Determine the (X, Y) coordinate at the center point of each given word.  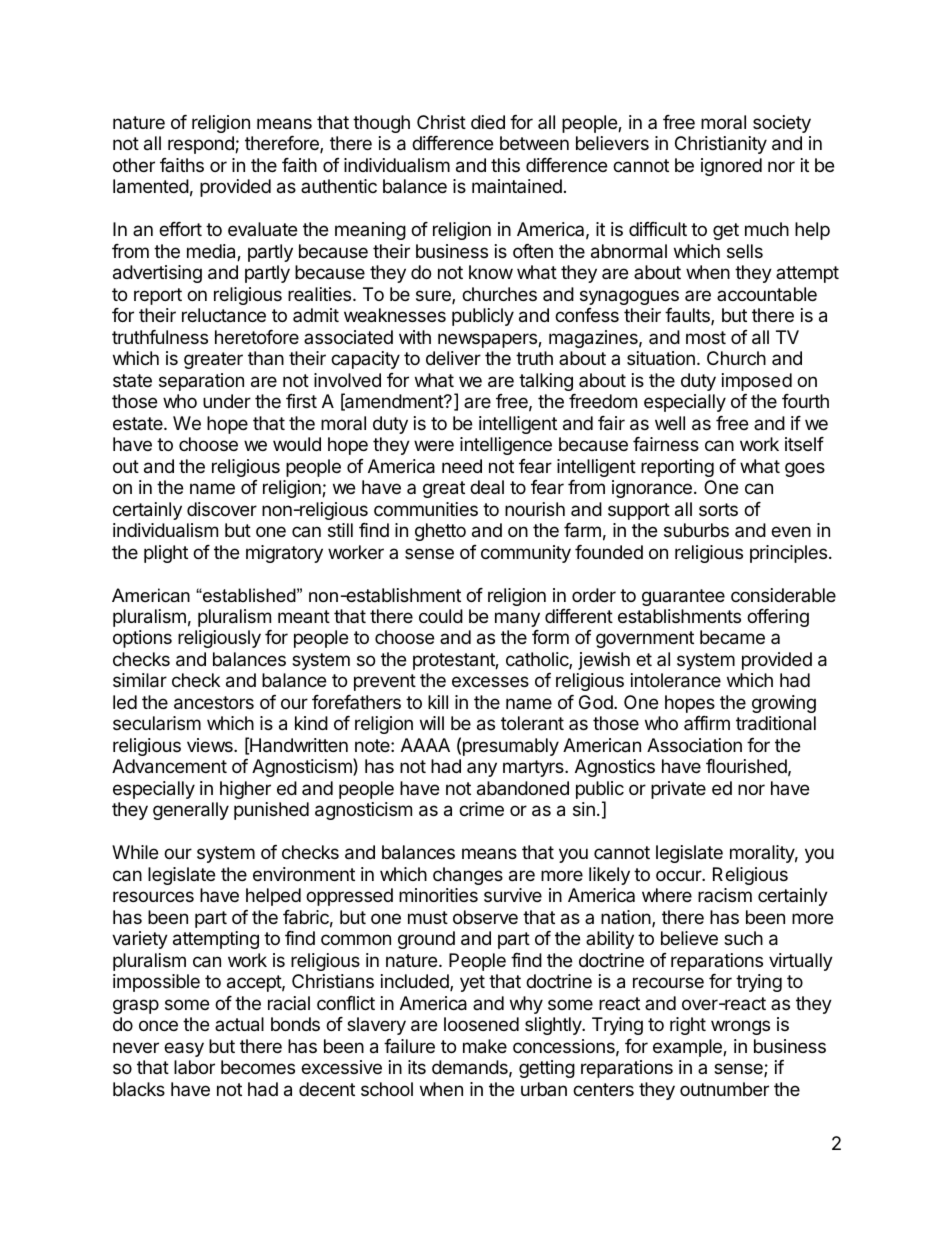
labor (194, 1067)
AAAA (425, 745)
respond (202, 145)
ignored (731, 167)
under (227, 401)
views (211, 745)
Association (694, 745)
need (462, 466)
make (485, 1046)
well (670, 423)
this (505, 165)
